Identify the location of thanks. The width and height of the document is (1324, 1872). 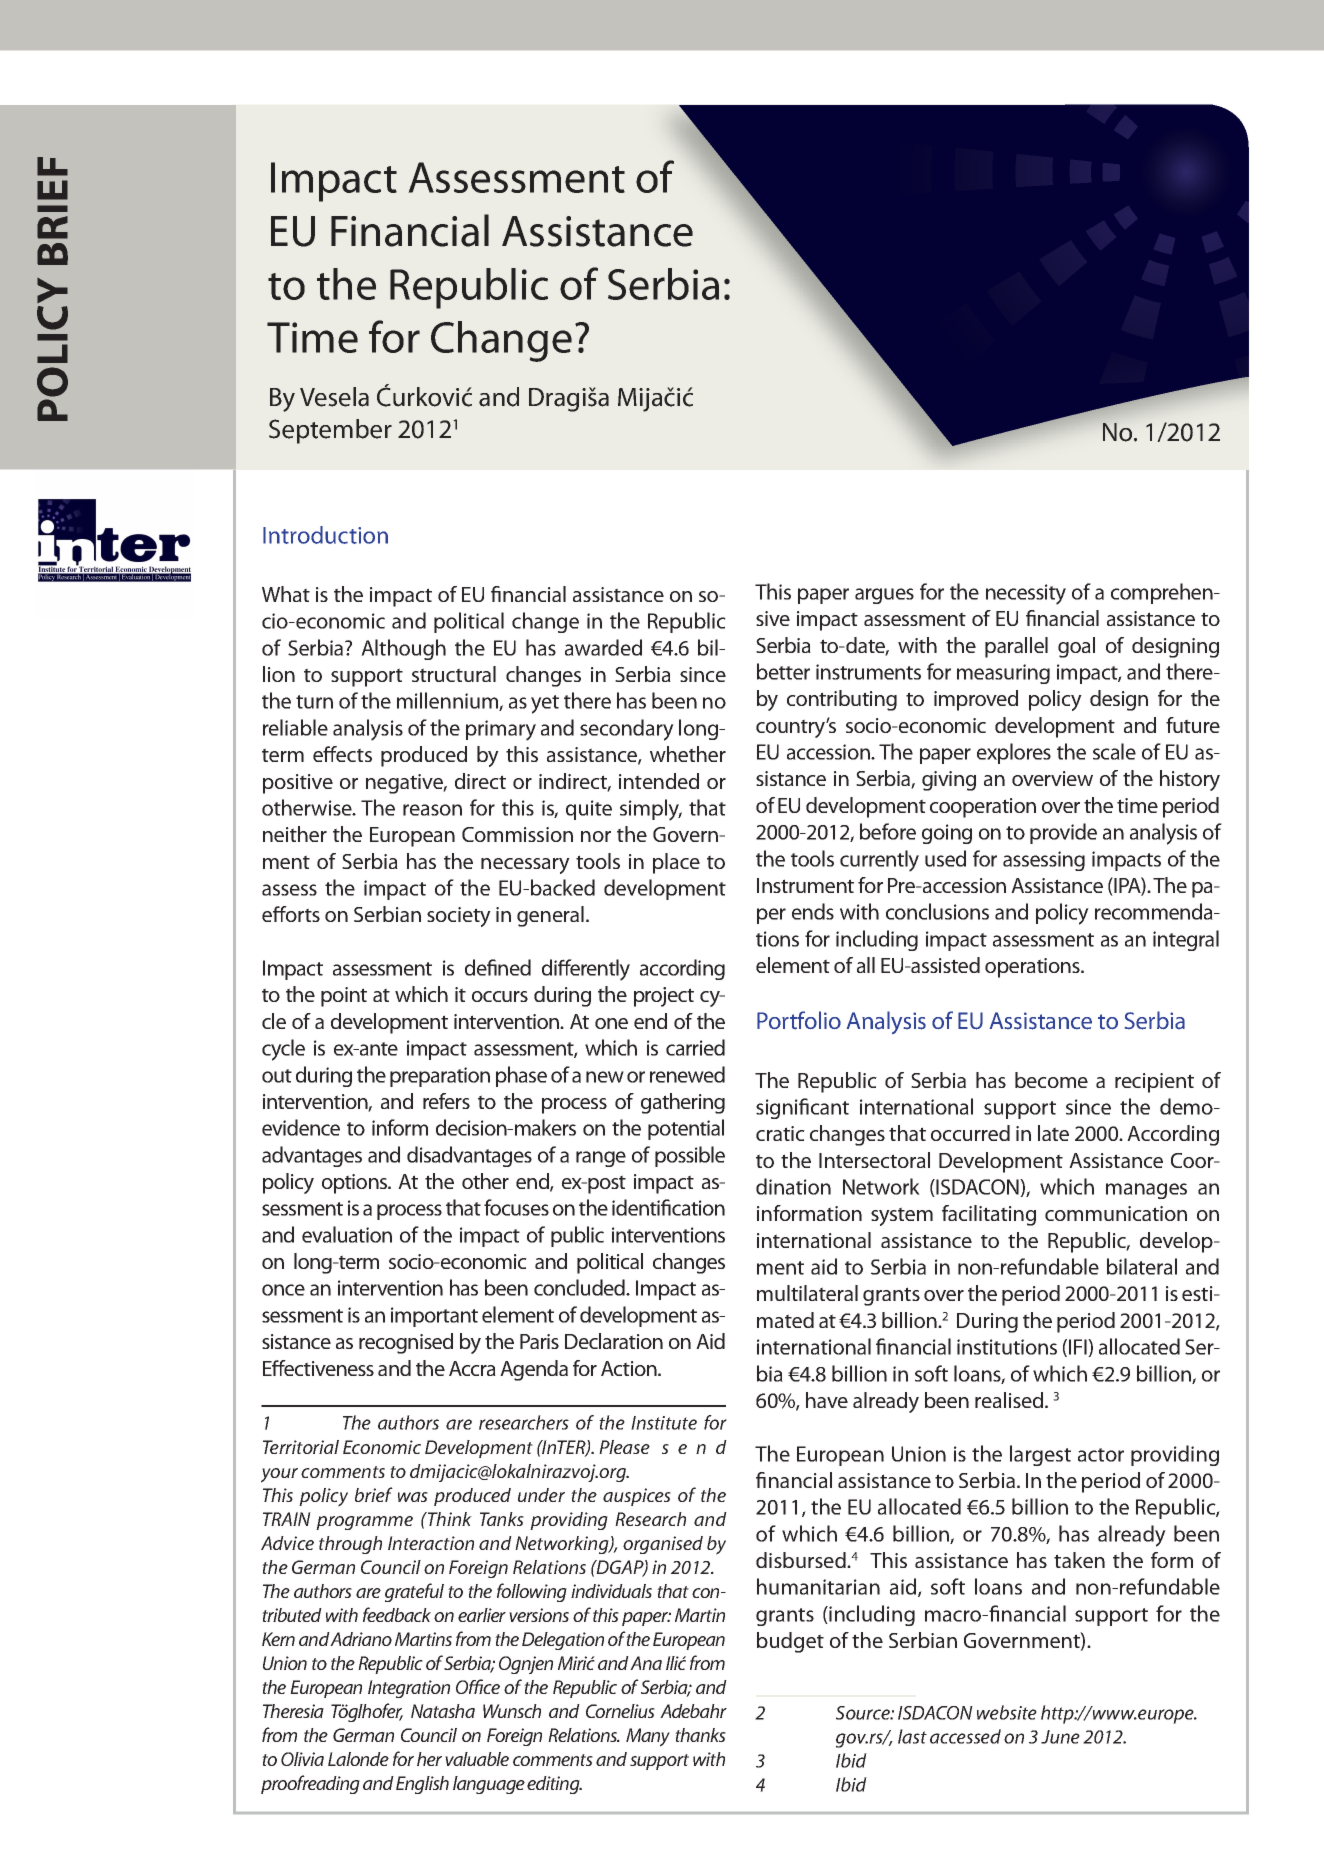
(700, 1735).
